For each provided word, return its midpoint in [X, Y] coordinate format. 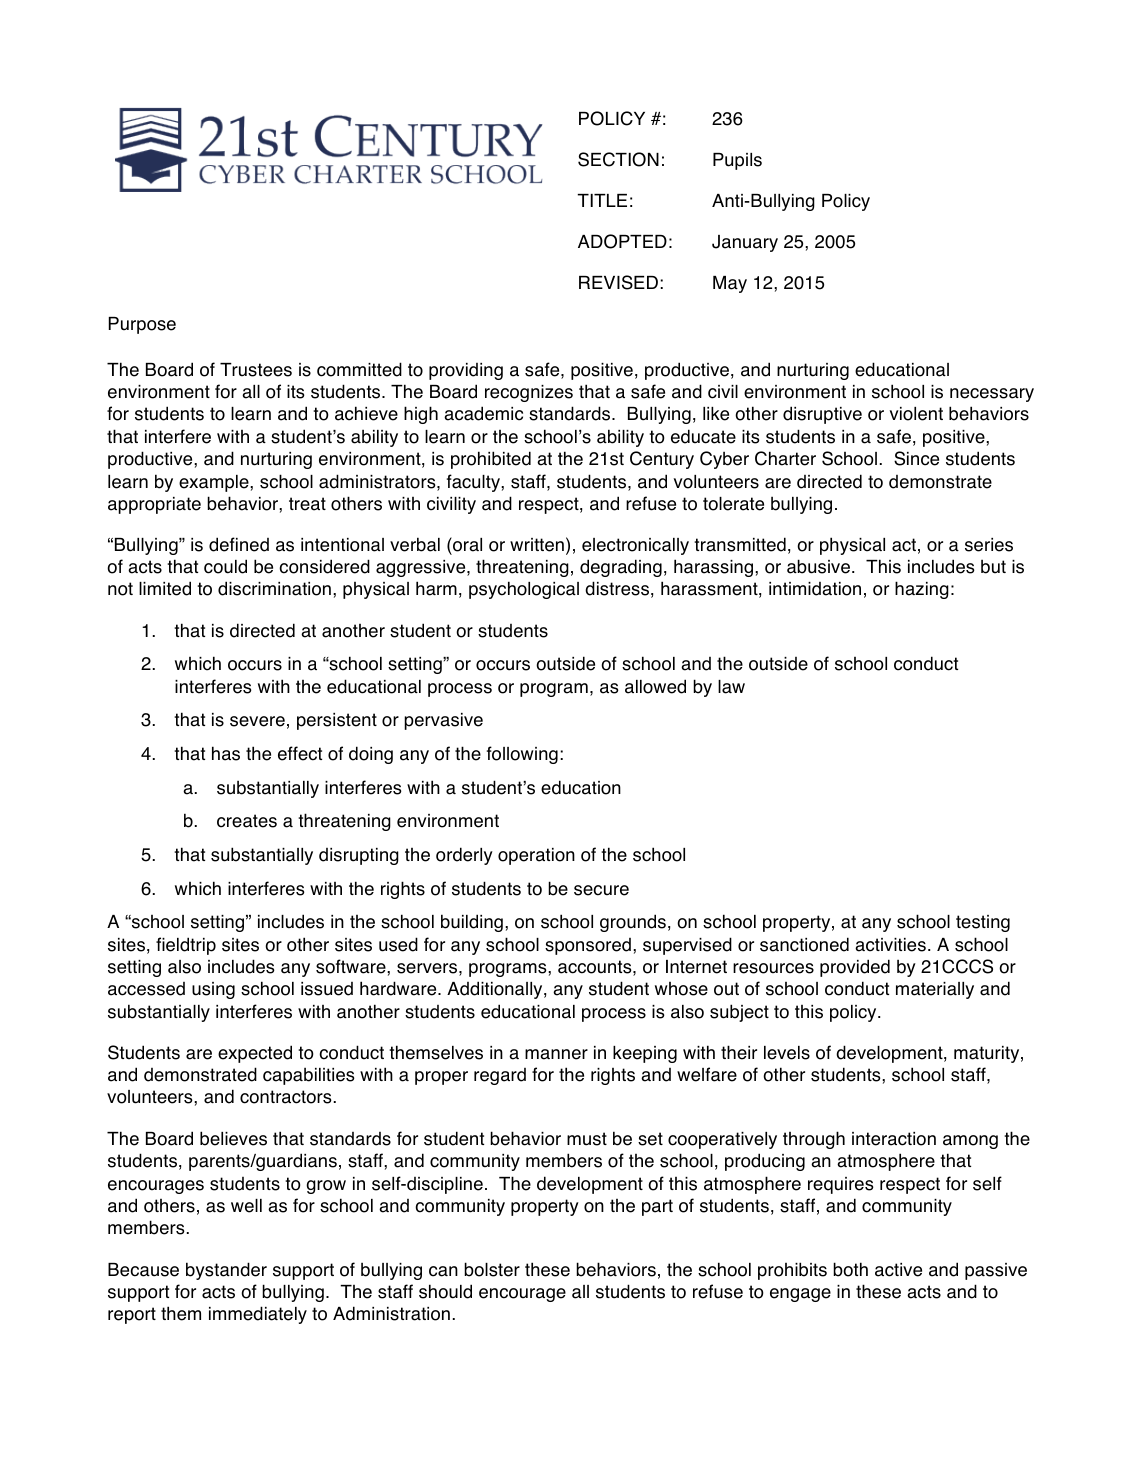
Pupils [737, 161]
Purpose [142, 325]
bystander [226, 1271]
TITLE [602, 200]
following [522, 755]
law [731, 687]
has [226, 753]
